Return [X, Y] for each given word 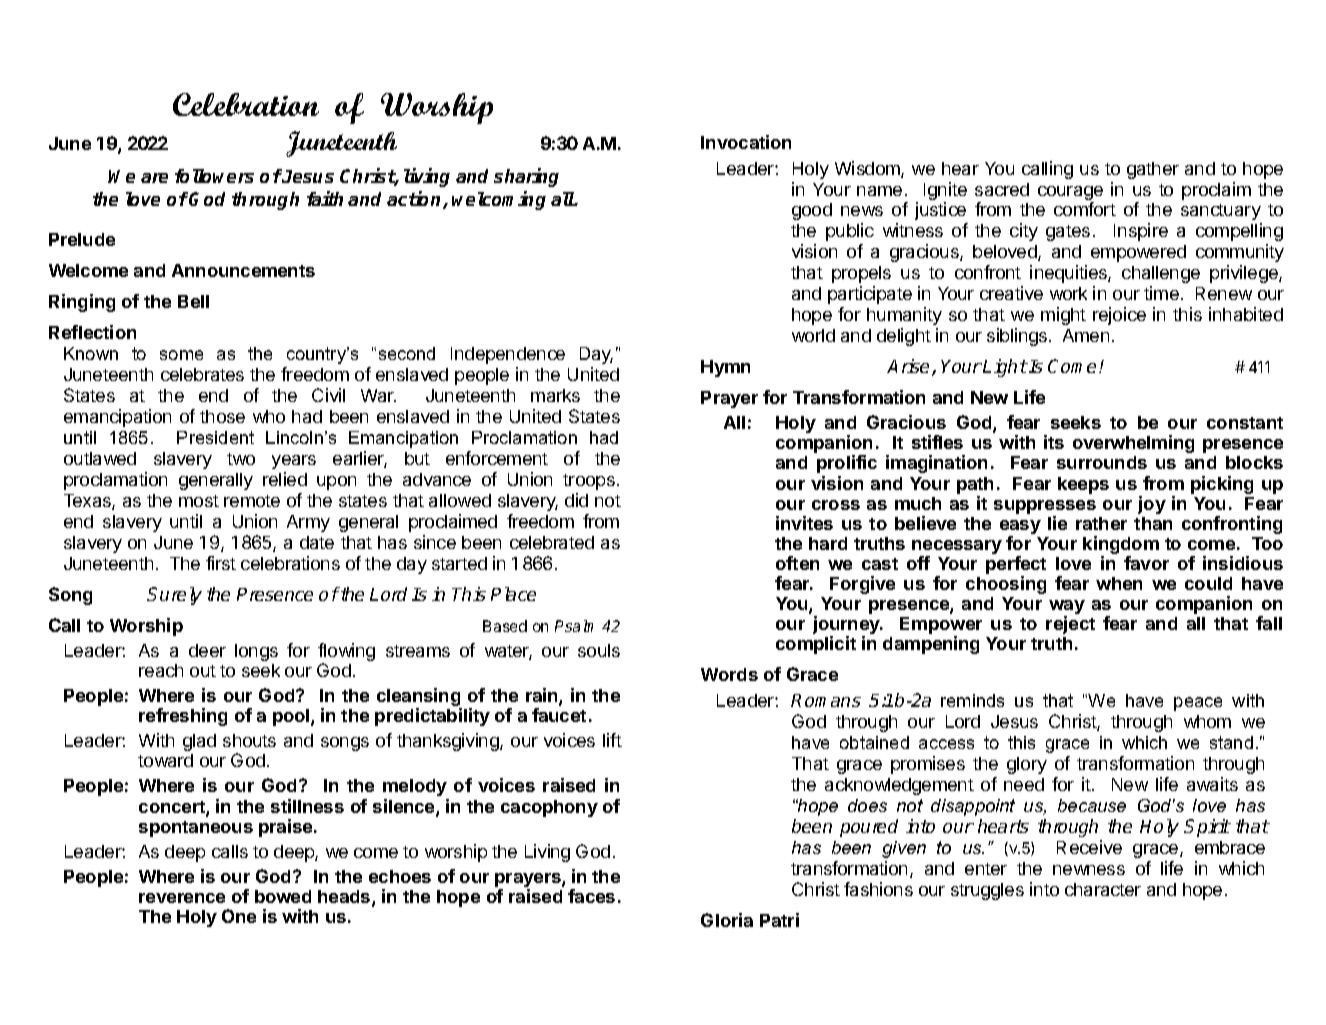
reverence [182, 898]
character [1103, 889]
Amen [1086, 335]
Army [308, 523]
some [181, 355]
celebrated [552, 542]
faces [591, 896]
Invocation [746, 142]
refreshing [183, 717]
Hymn [725, 368]
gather [1153, 170]
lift [612, 740]
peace [1198, 704]
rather [1101, 523]
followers [214, 176]
